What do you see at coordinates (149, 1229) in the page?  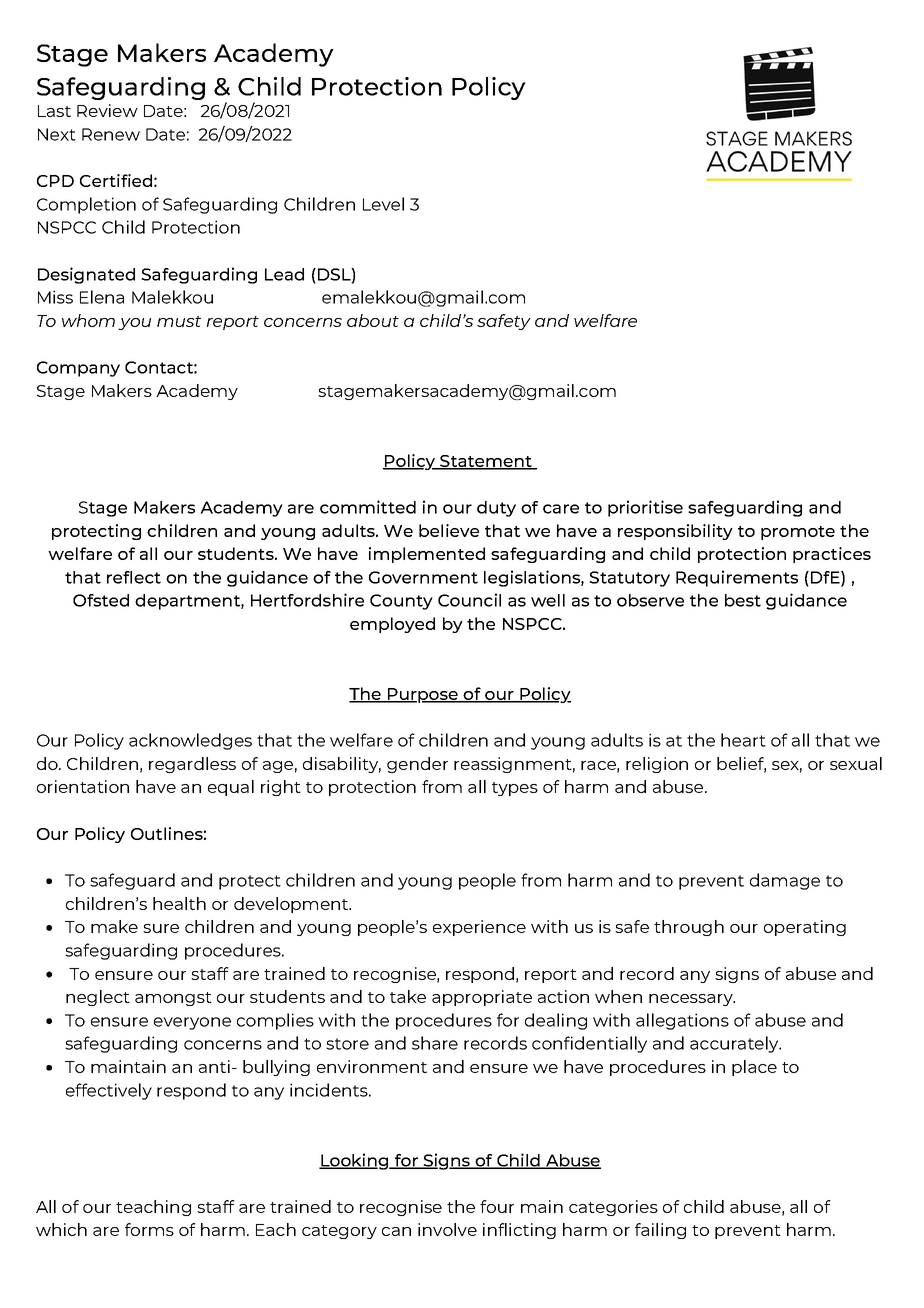 I see `forms` at bounding box center [149, 1229].
